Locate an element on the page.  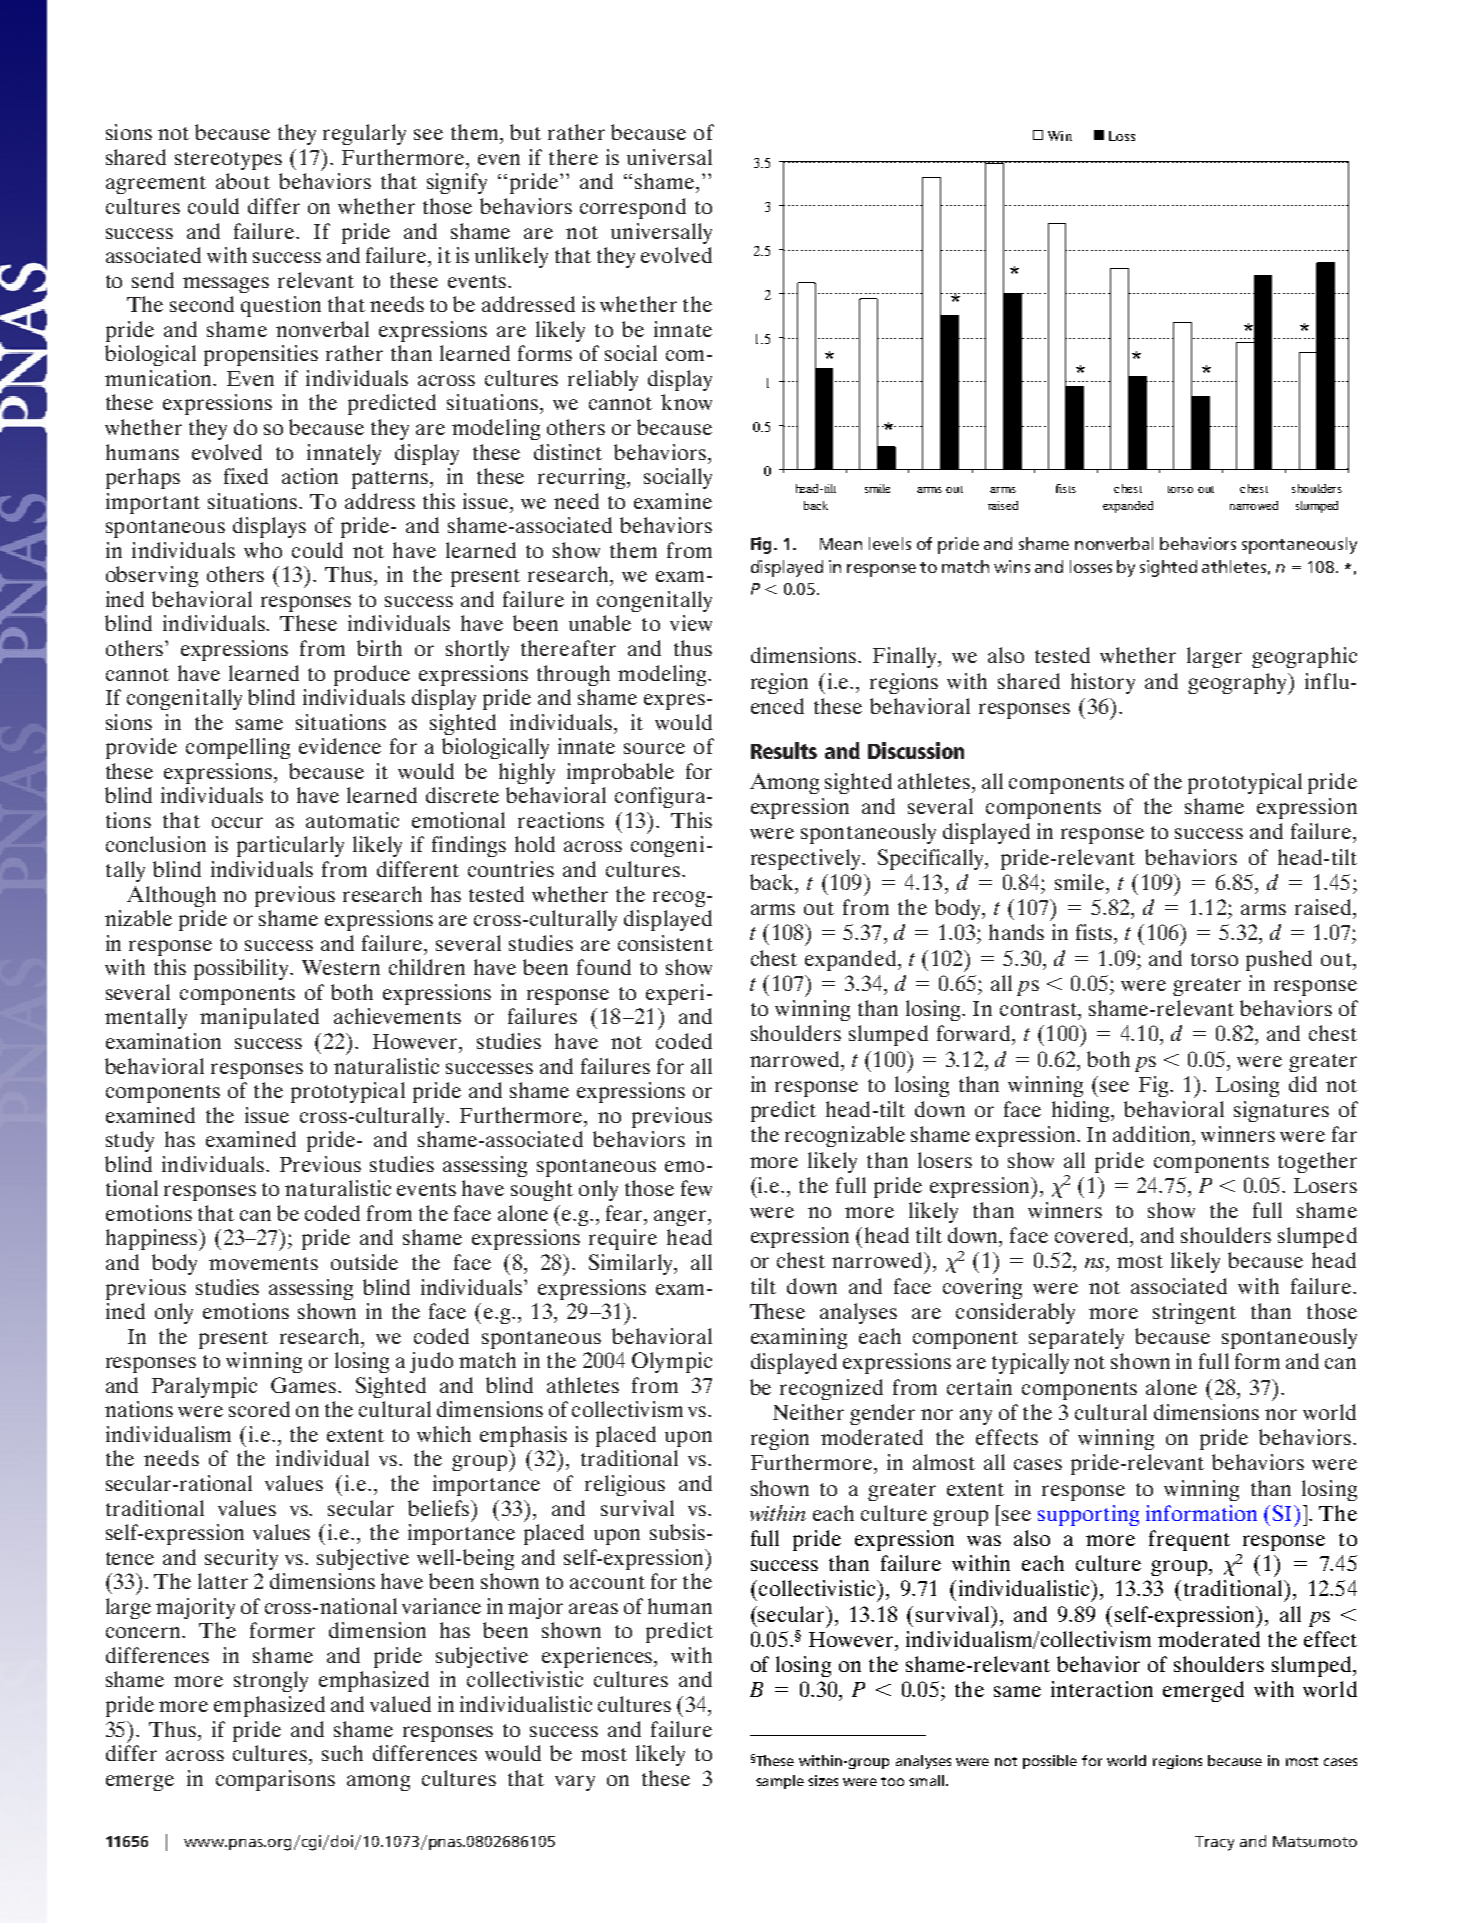
wins is located at coordinates (1012, 566).
